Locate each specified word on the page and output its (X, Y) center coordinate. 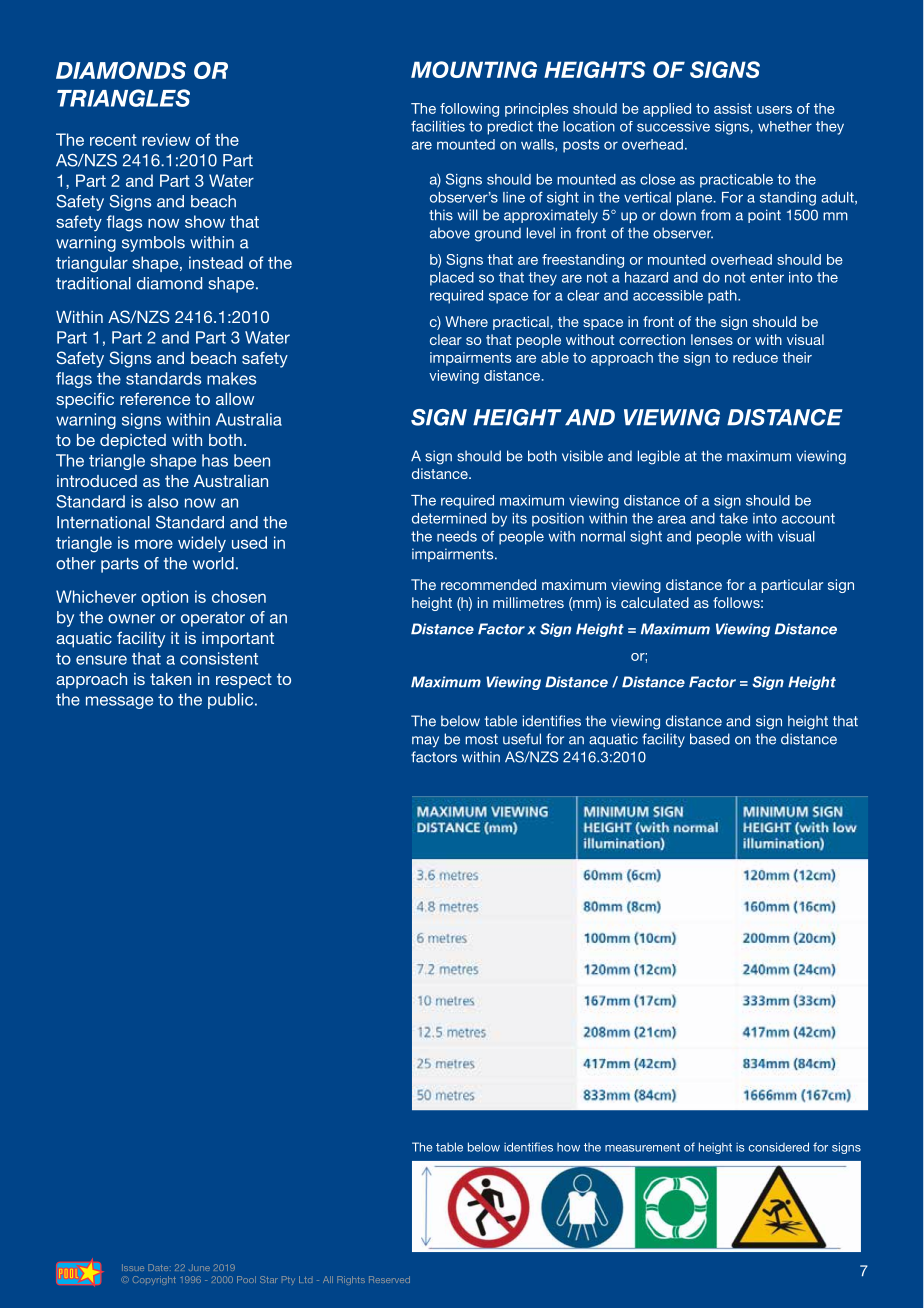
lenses (712, 339)
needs (457, 536)
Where (466, 321)
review (166, 139)
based (710, 739)
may (425, 742)
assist (733, 108)
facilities (438, 126)
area (672, 519)
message (119, 702)
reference (155, 398)
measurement (642, 1147)
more (154, 544)
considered (779, 1147)
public (232, 701)
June (199, 1267)
